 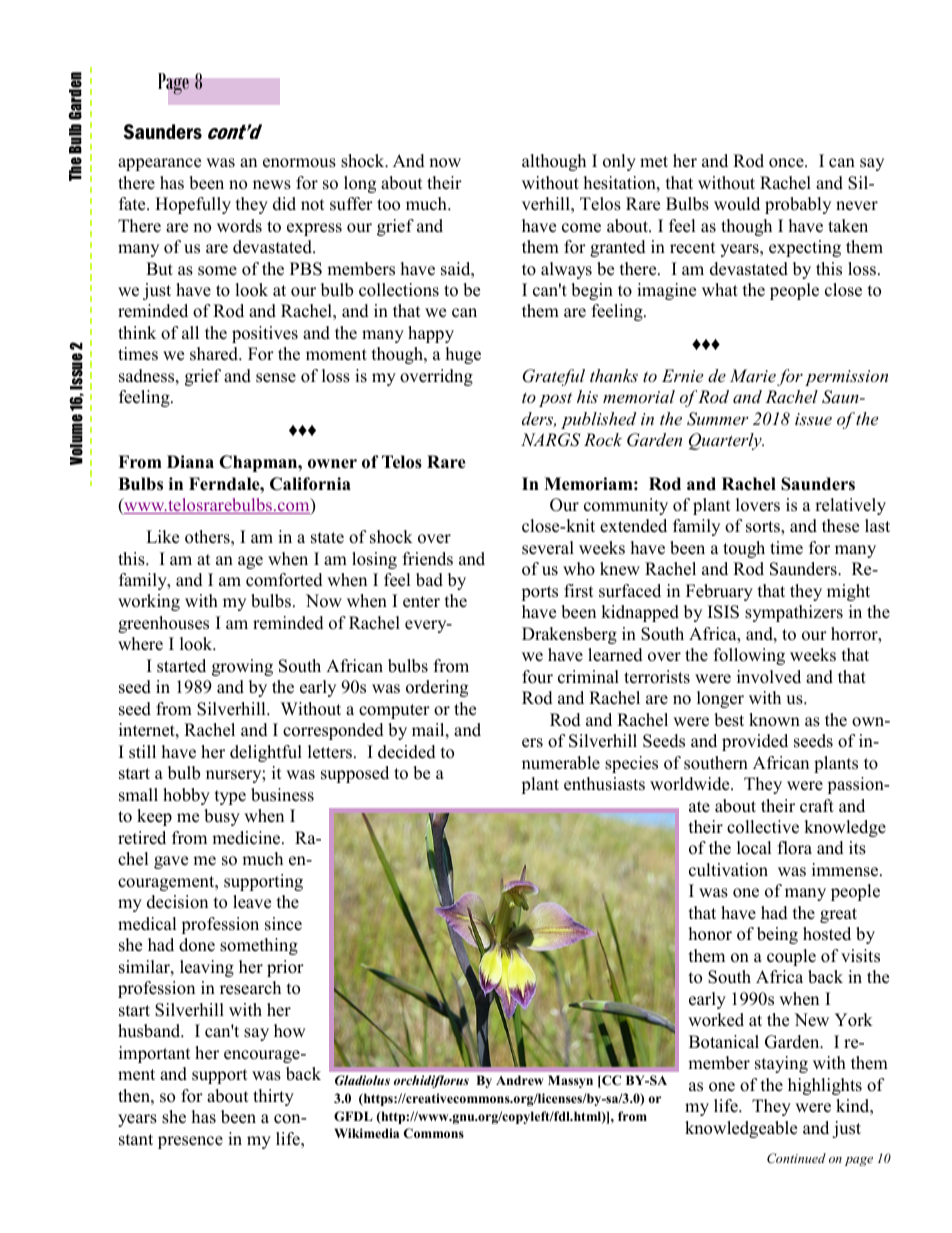 I want to click on highlights, so click(x=825, y=1086).
